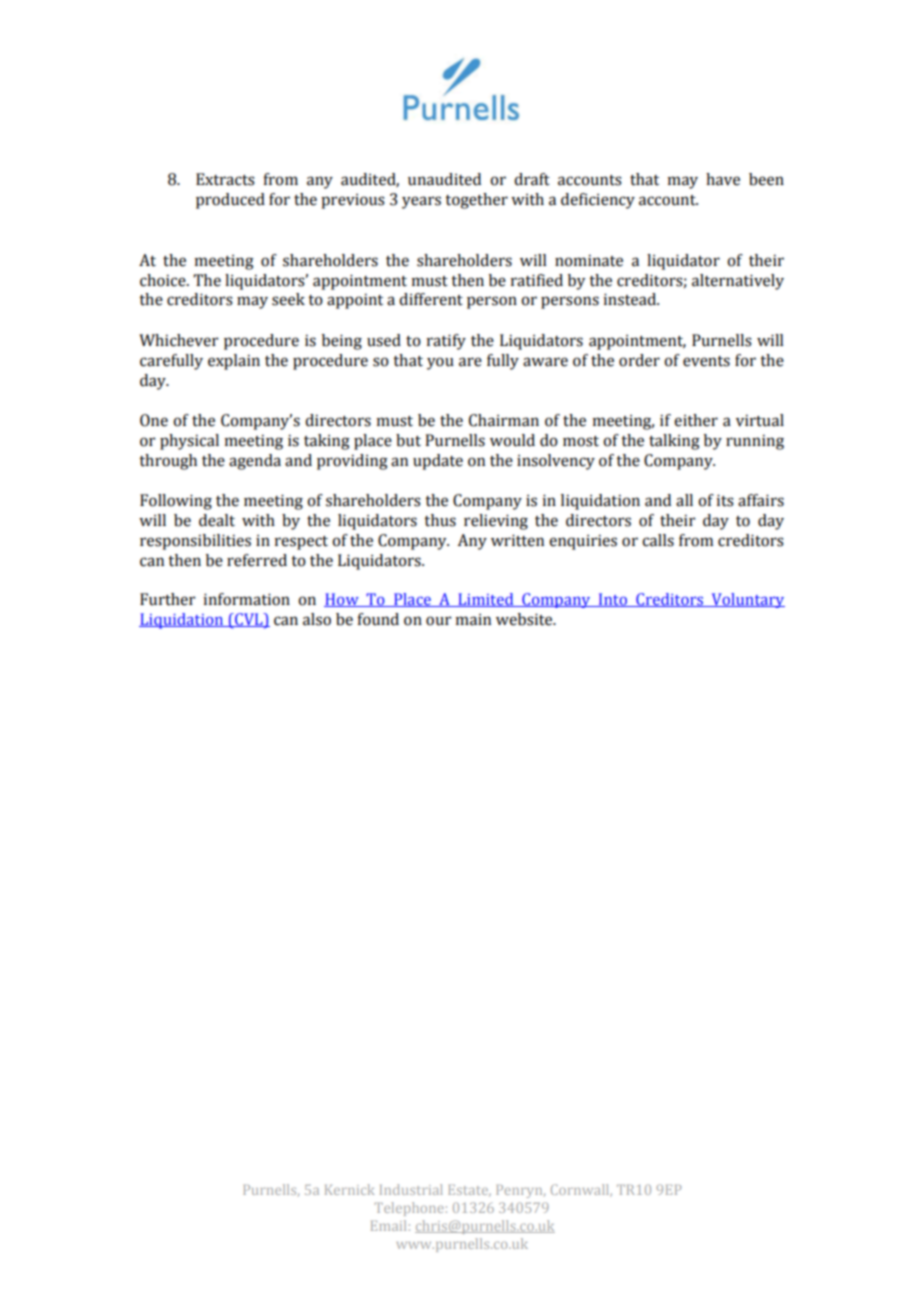  Describe the element at coordinates (473, 620) in the screenshot. I see `main` at that location.
